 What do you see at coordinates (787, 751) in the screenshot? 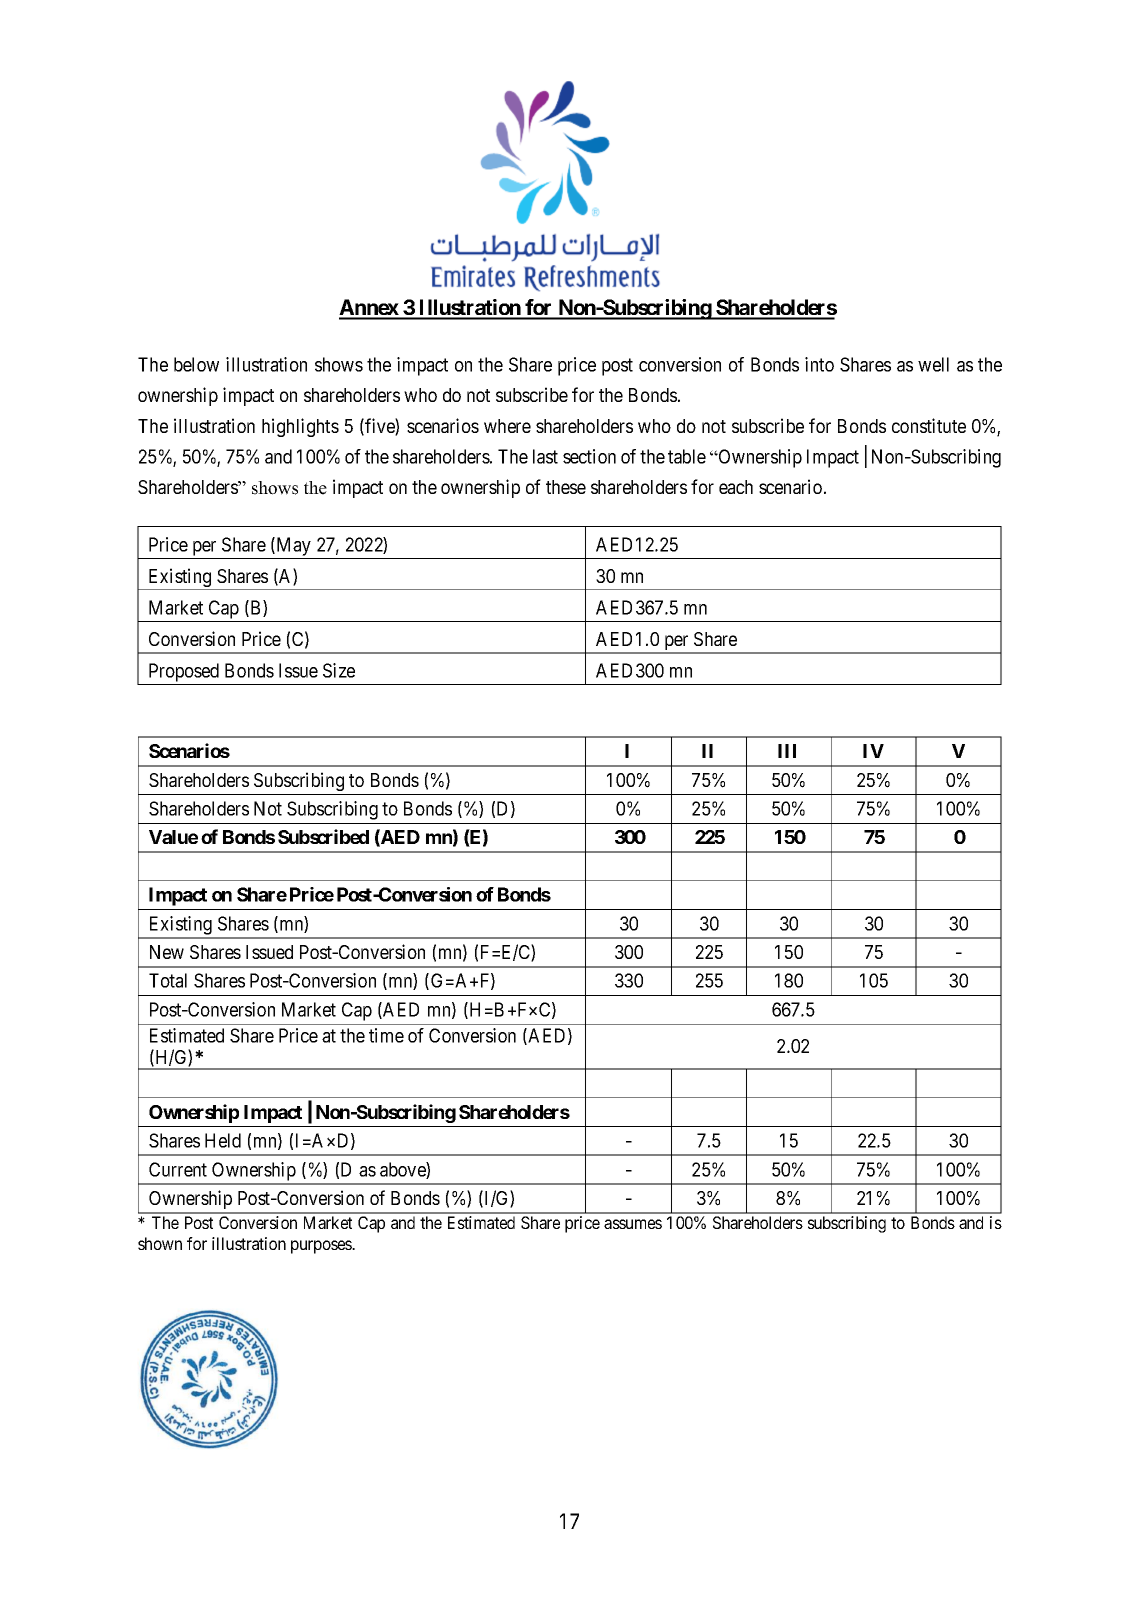
I see `III` at bounding box center [787, 751].
